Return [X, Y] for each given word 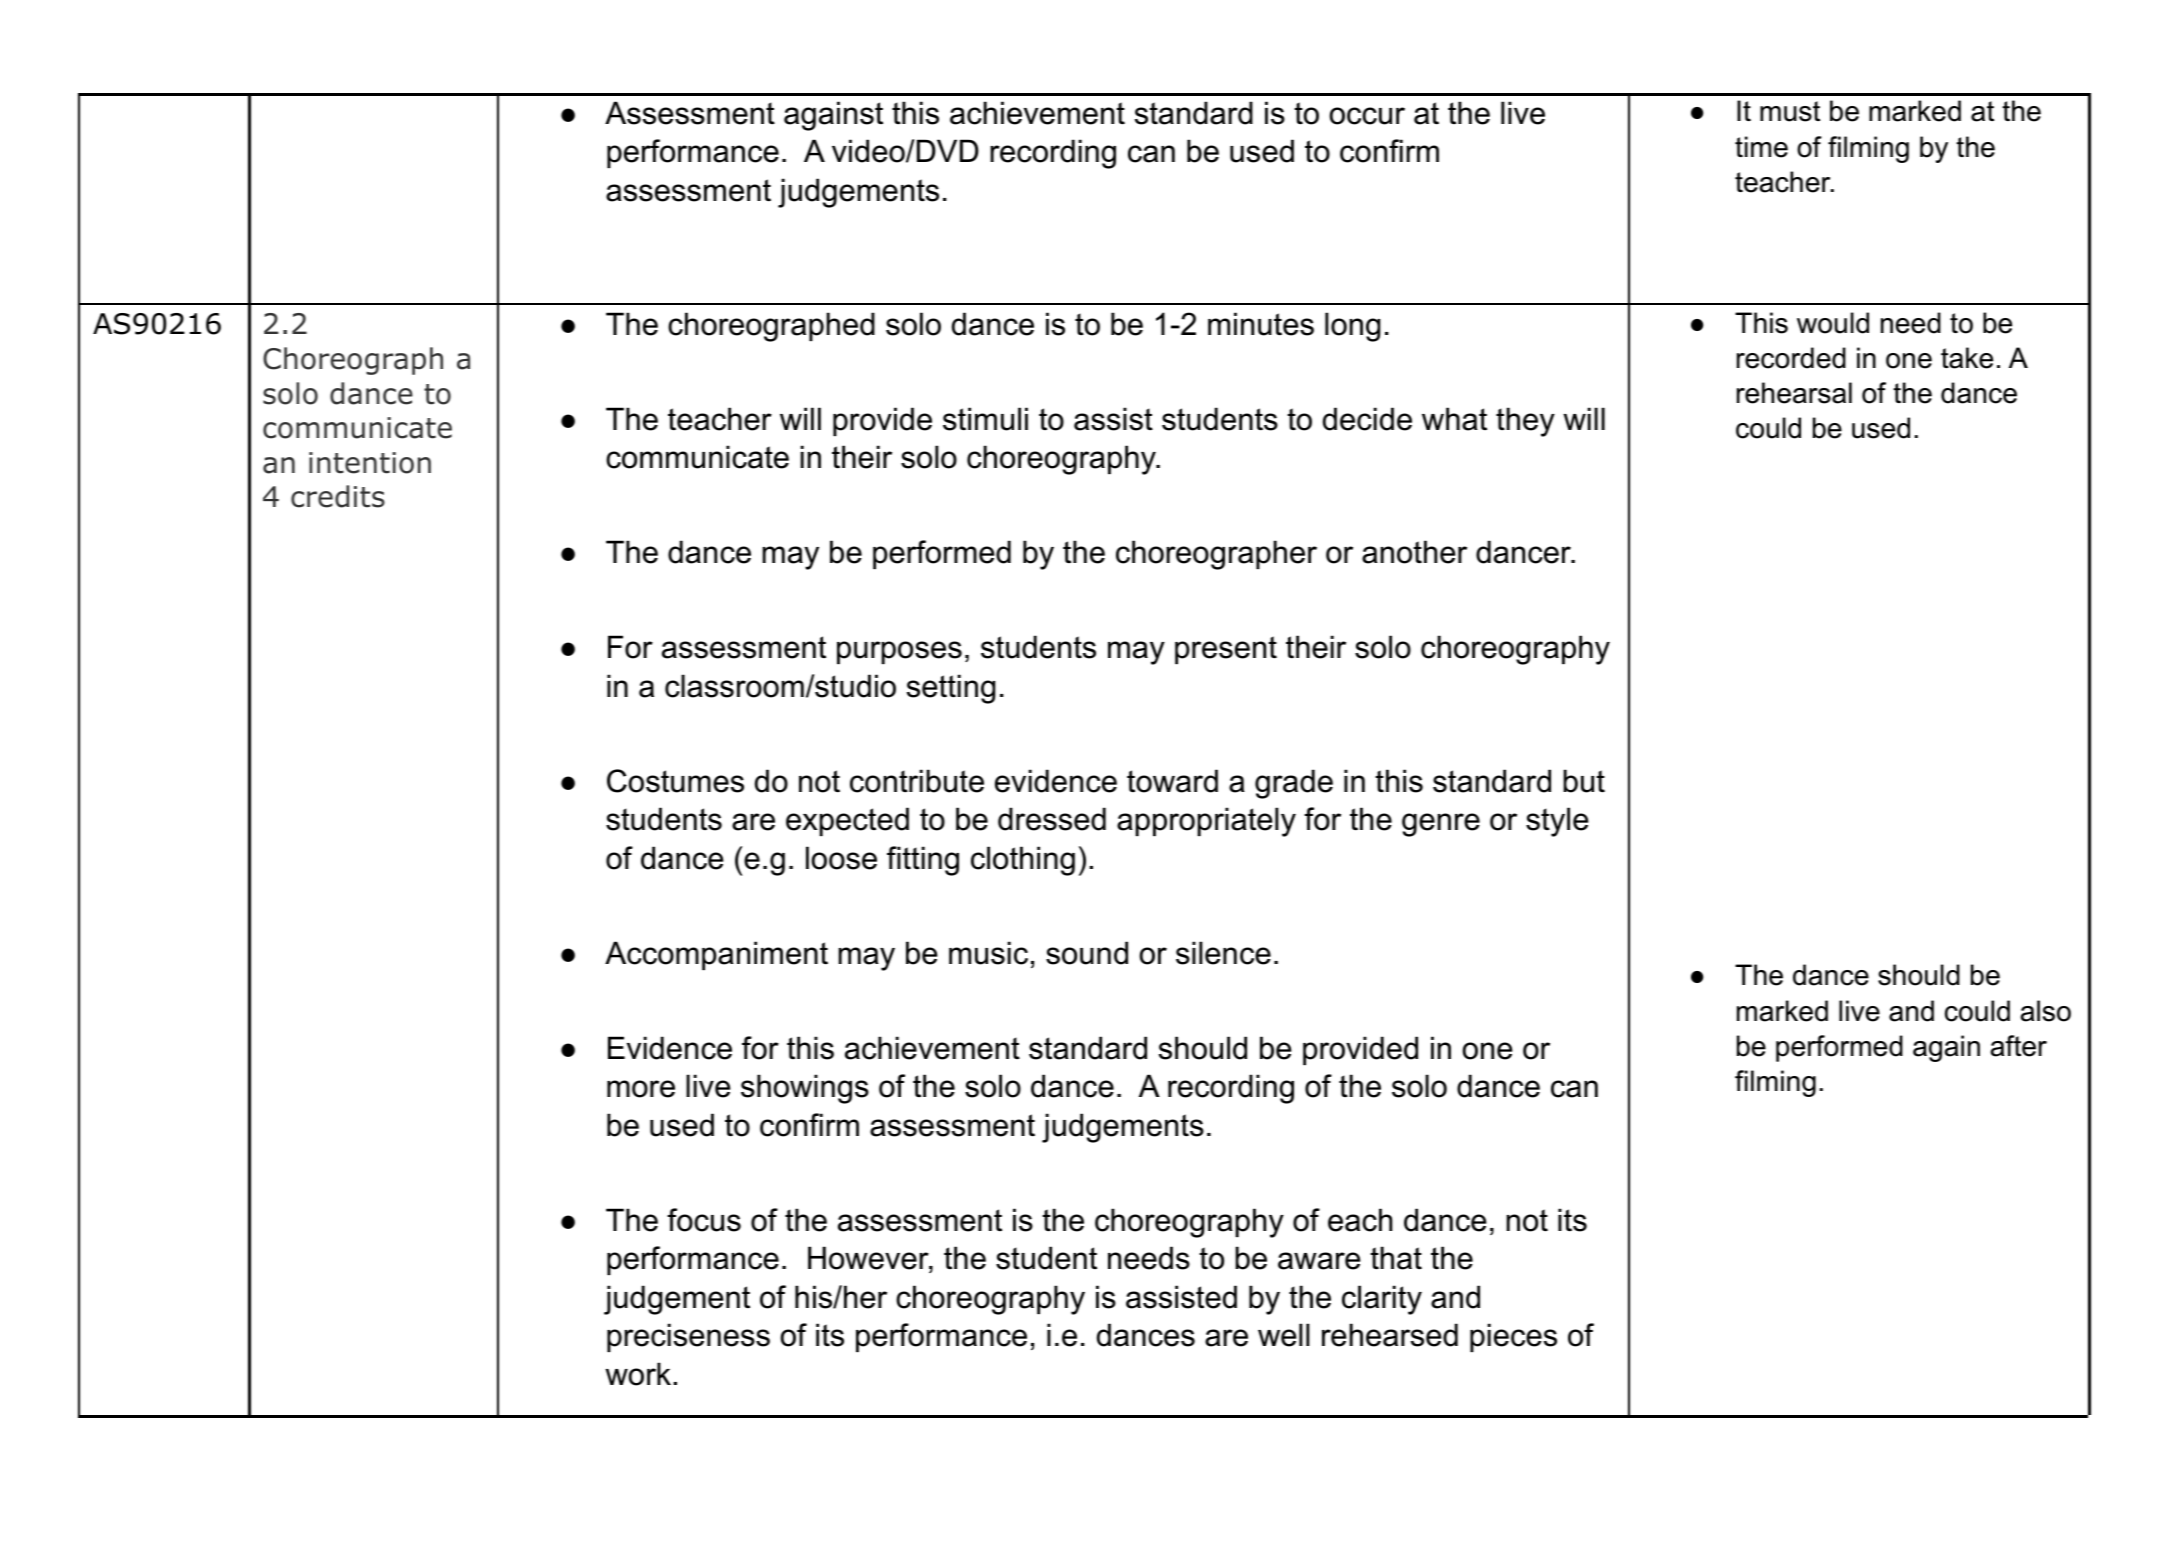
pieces [1513, 1337]
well [1284, 1335]
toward [1172, 781]
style [1557, 822]
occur [1367, 116]
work [638, 1374]
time [1761, 147]
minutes [1261, 324]
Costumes [675, 781]
